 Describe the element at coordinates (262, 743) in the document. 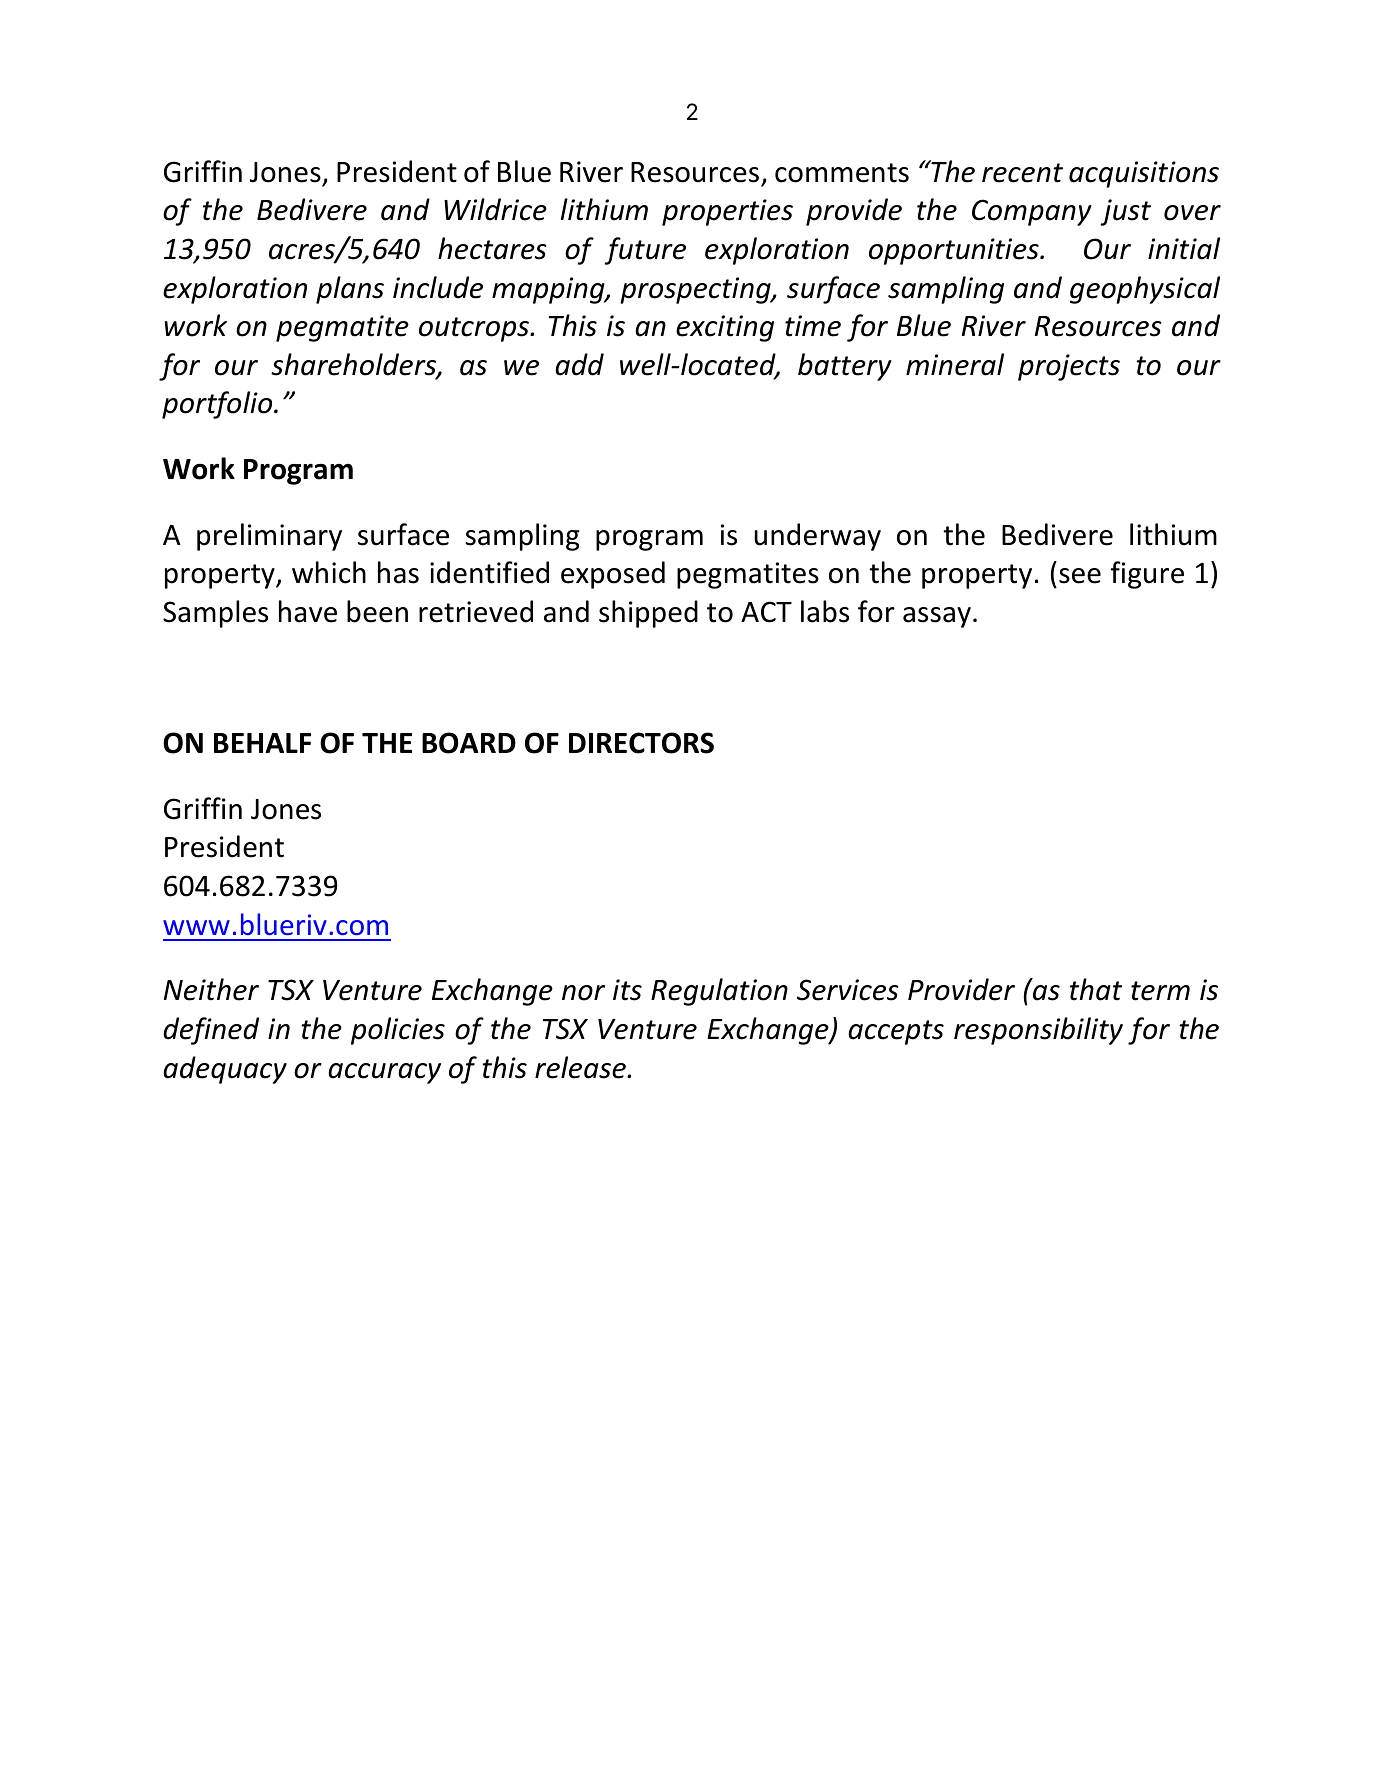

I see `BEHALF` at that location.
